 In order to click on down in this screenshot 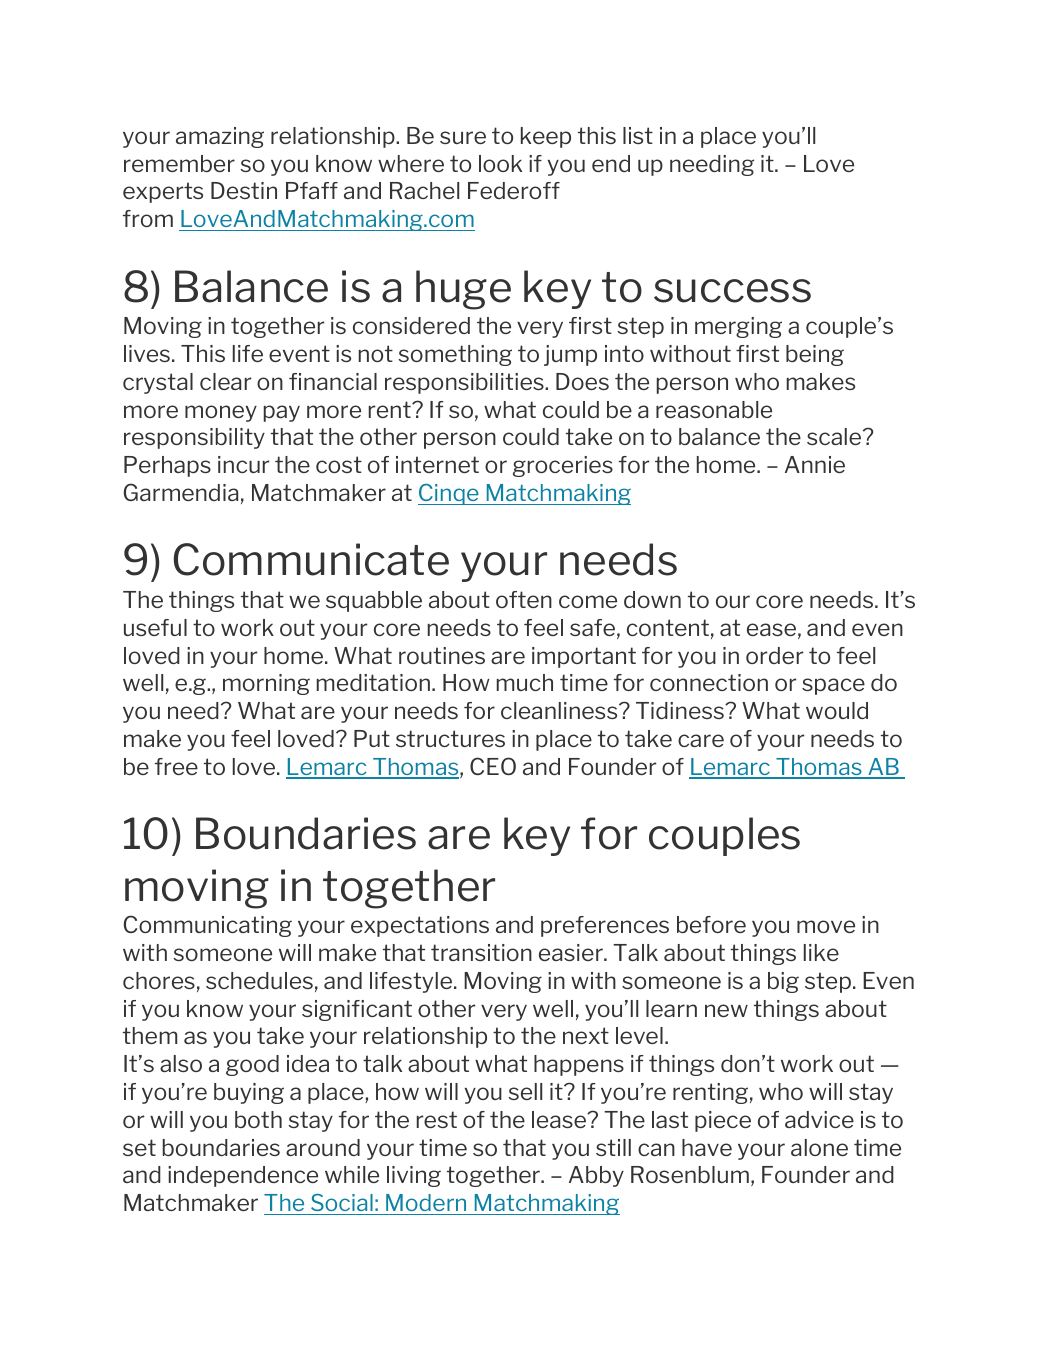, I will do `click(652, 599)`.
